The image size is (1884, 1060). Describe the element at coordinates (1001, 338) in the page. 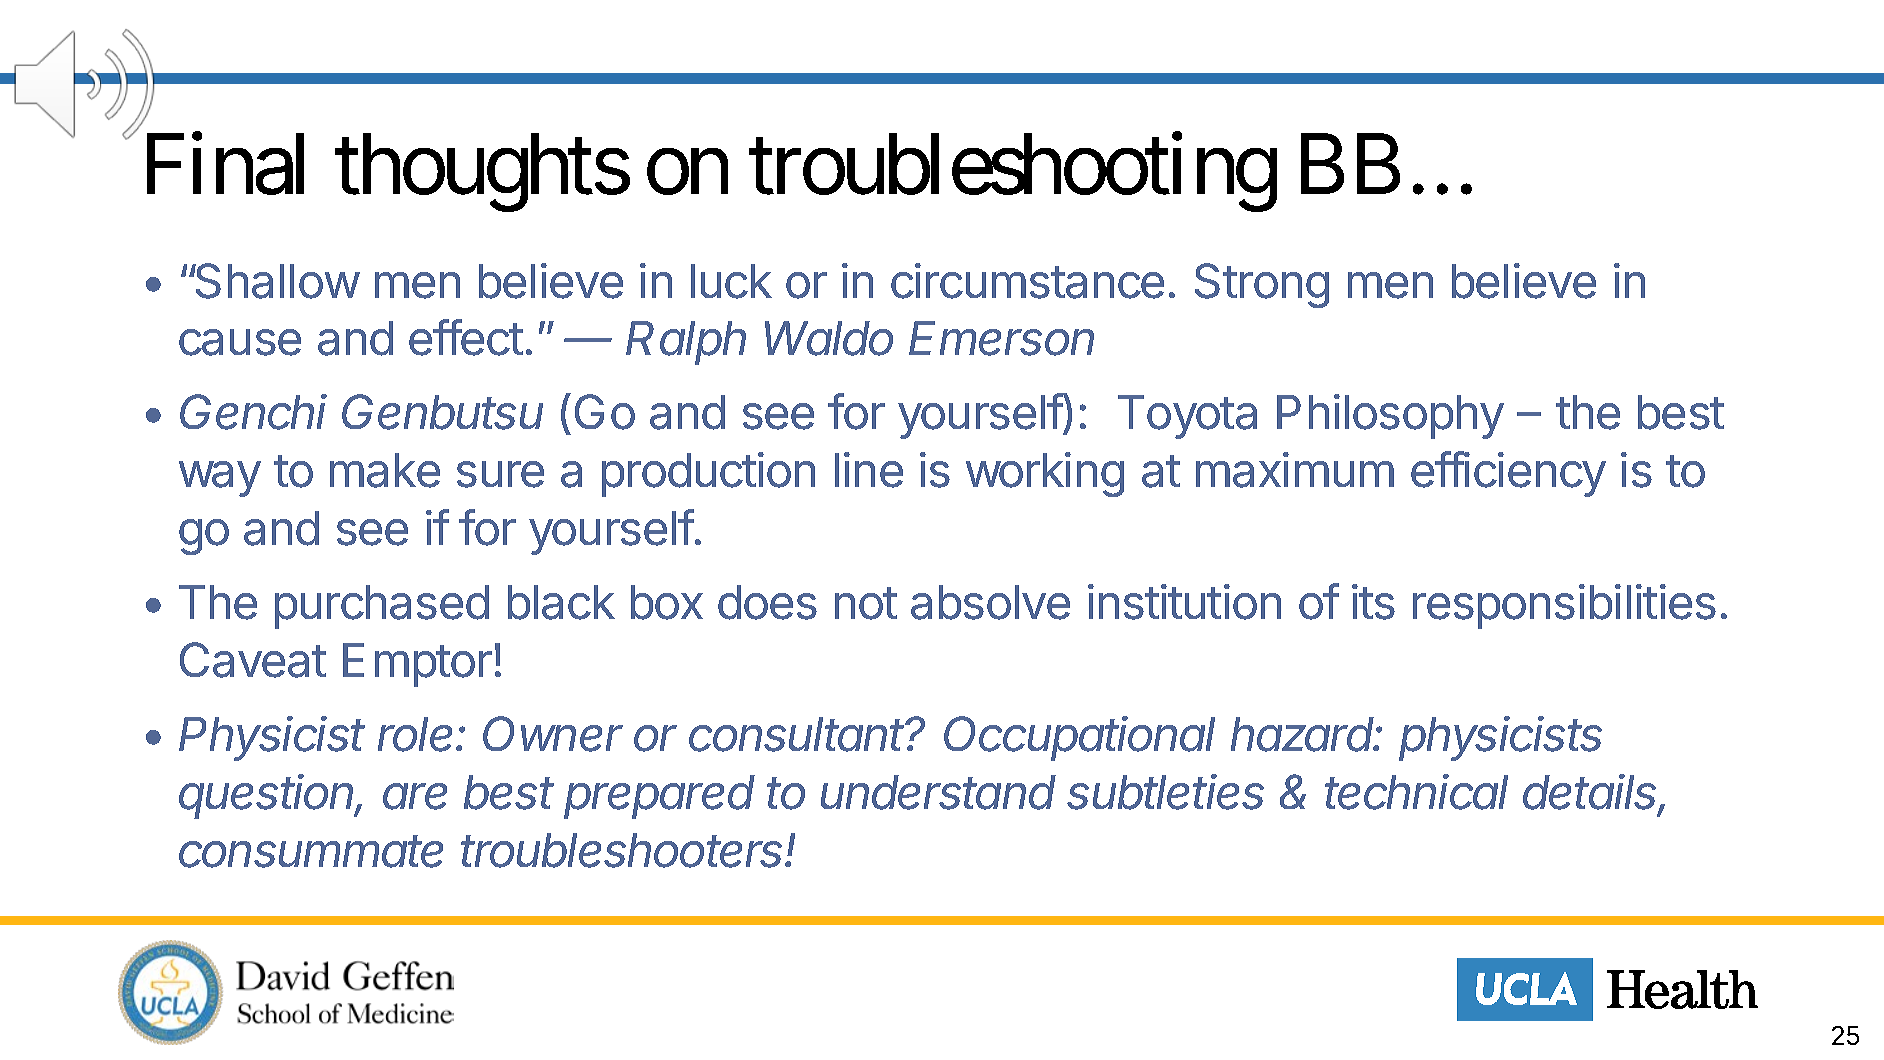

I see `Emerson` at that location.
